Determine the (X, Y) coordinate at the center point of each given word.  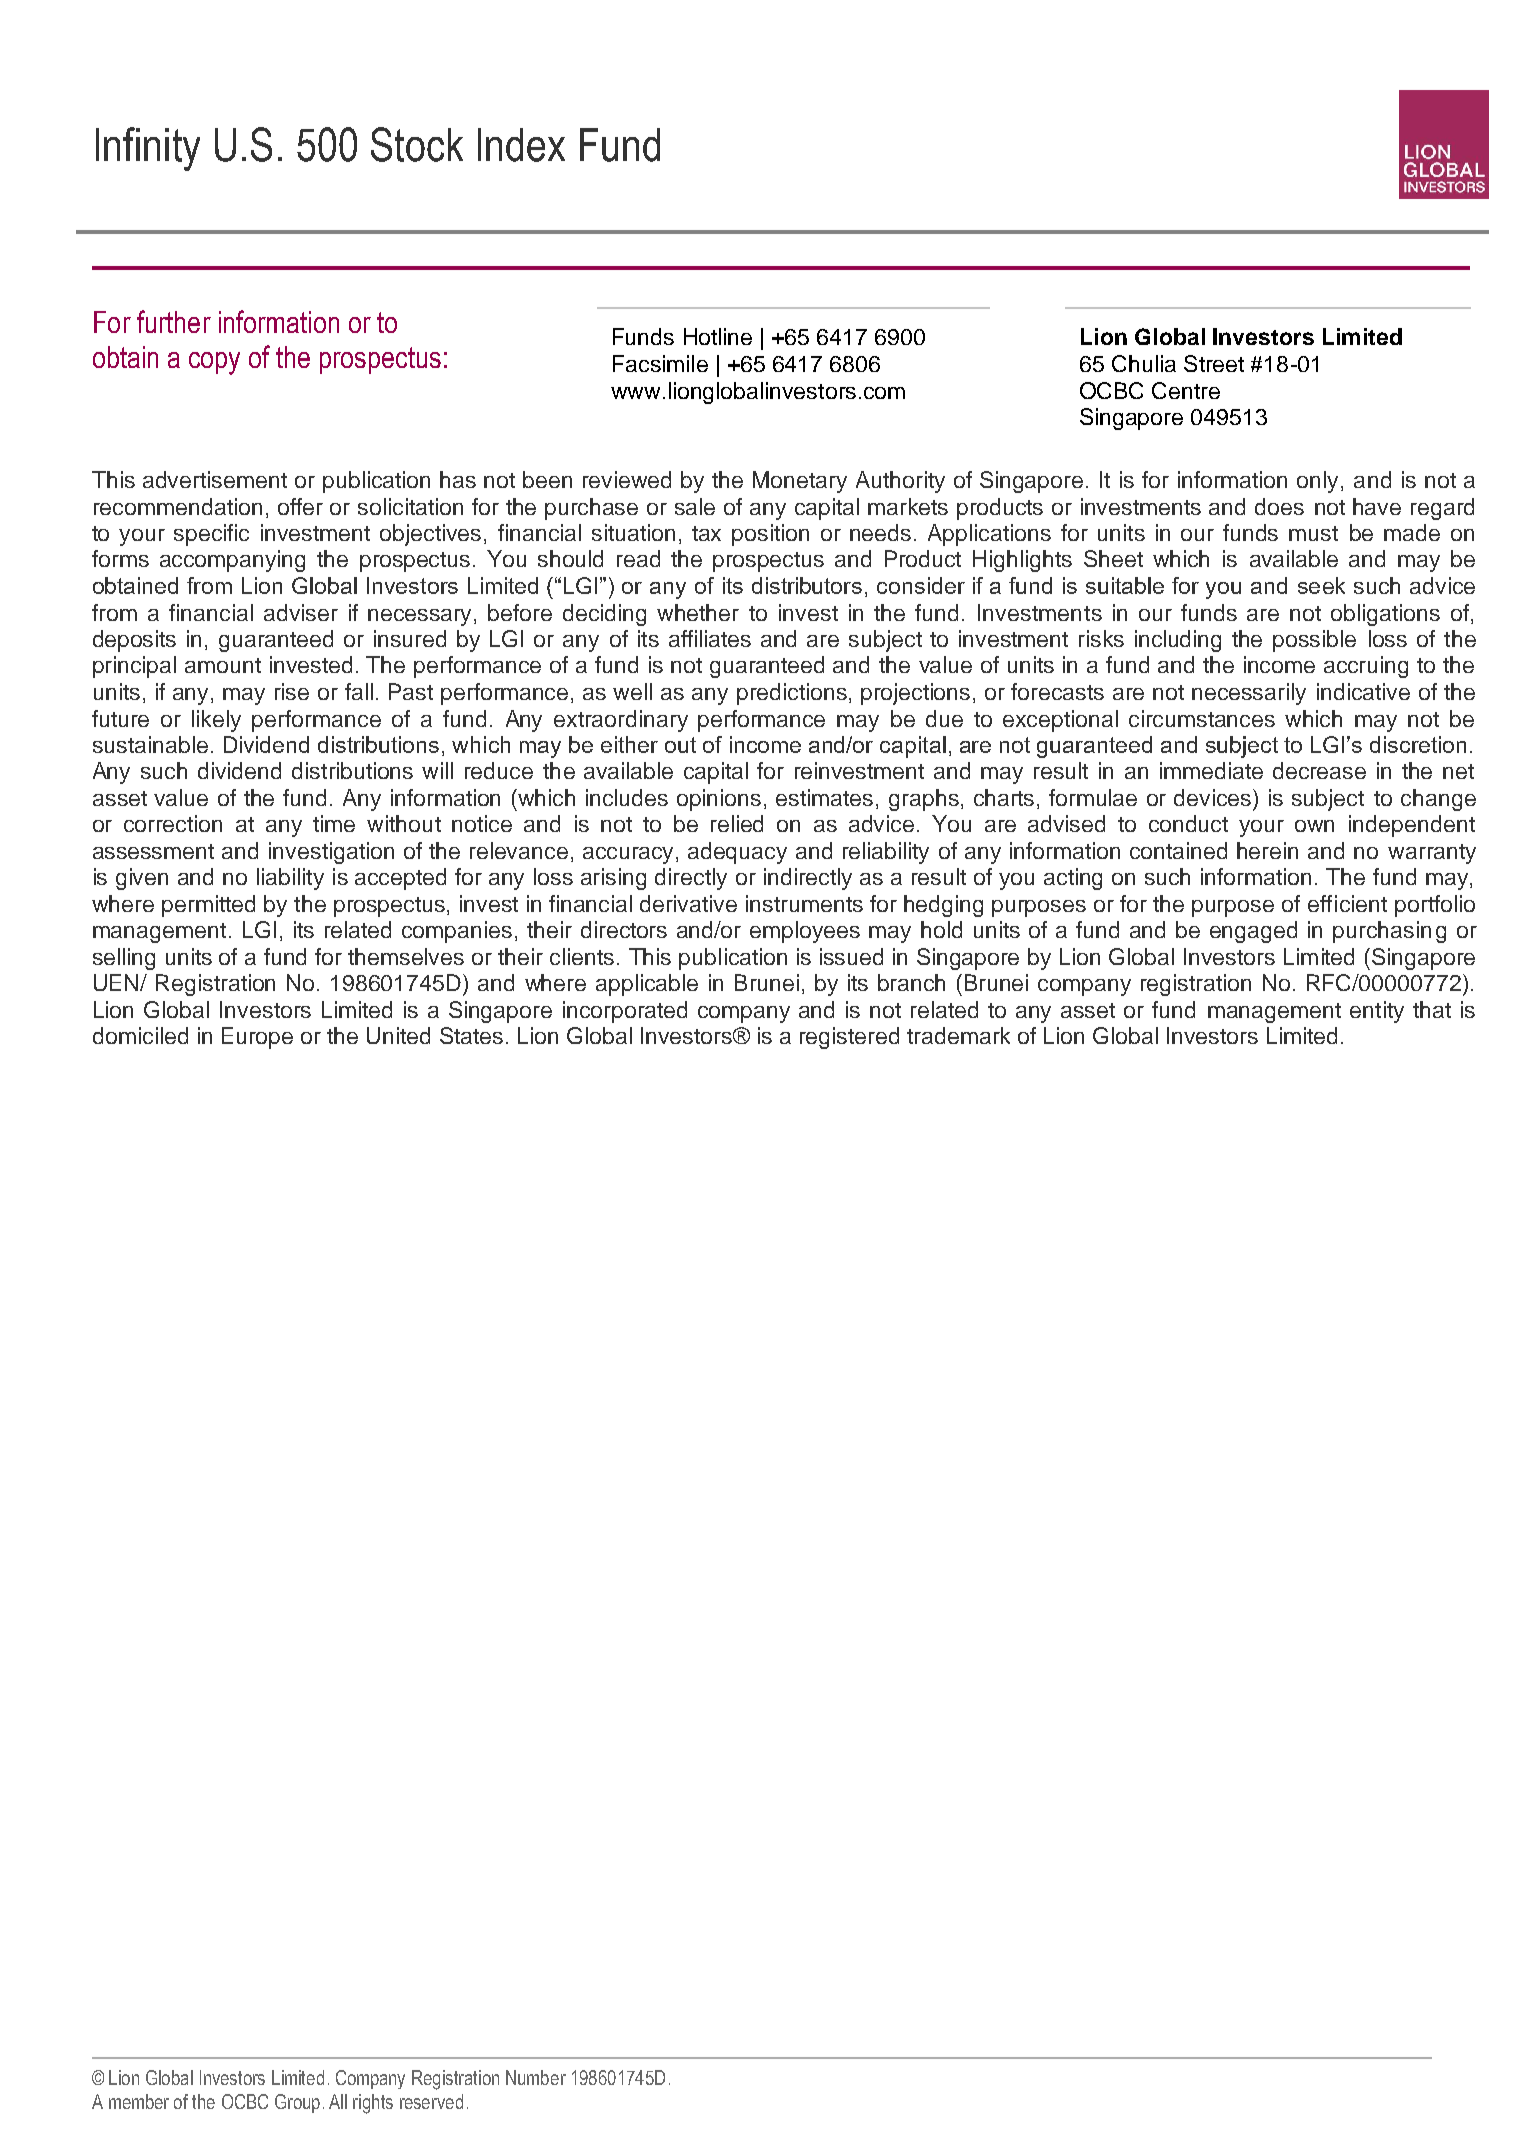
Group (297, 2103)
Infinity (148, 149)
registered (849, 1038)
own (1314, 826)
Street (1214, 363)
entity (1377, 1012)
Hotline (718, 336)
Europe (257, 1038)
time (334, 823)
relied (737, 823)
